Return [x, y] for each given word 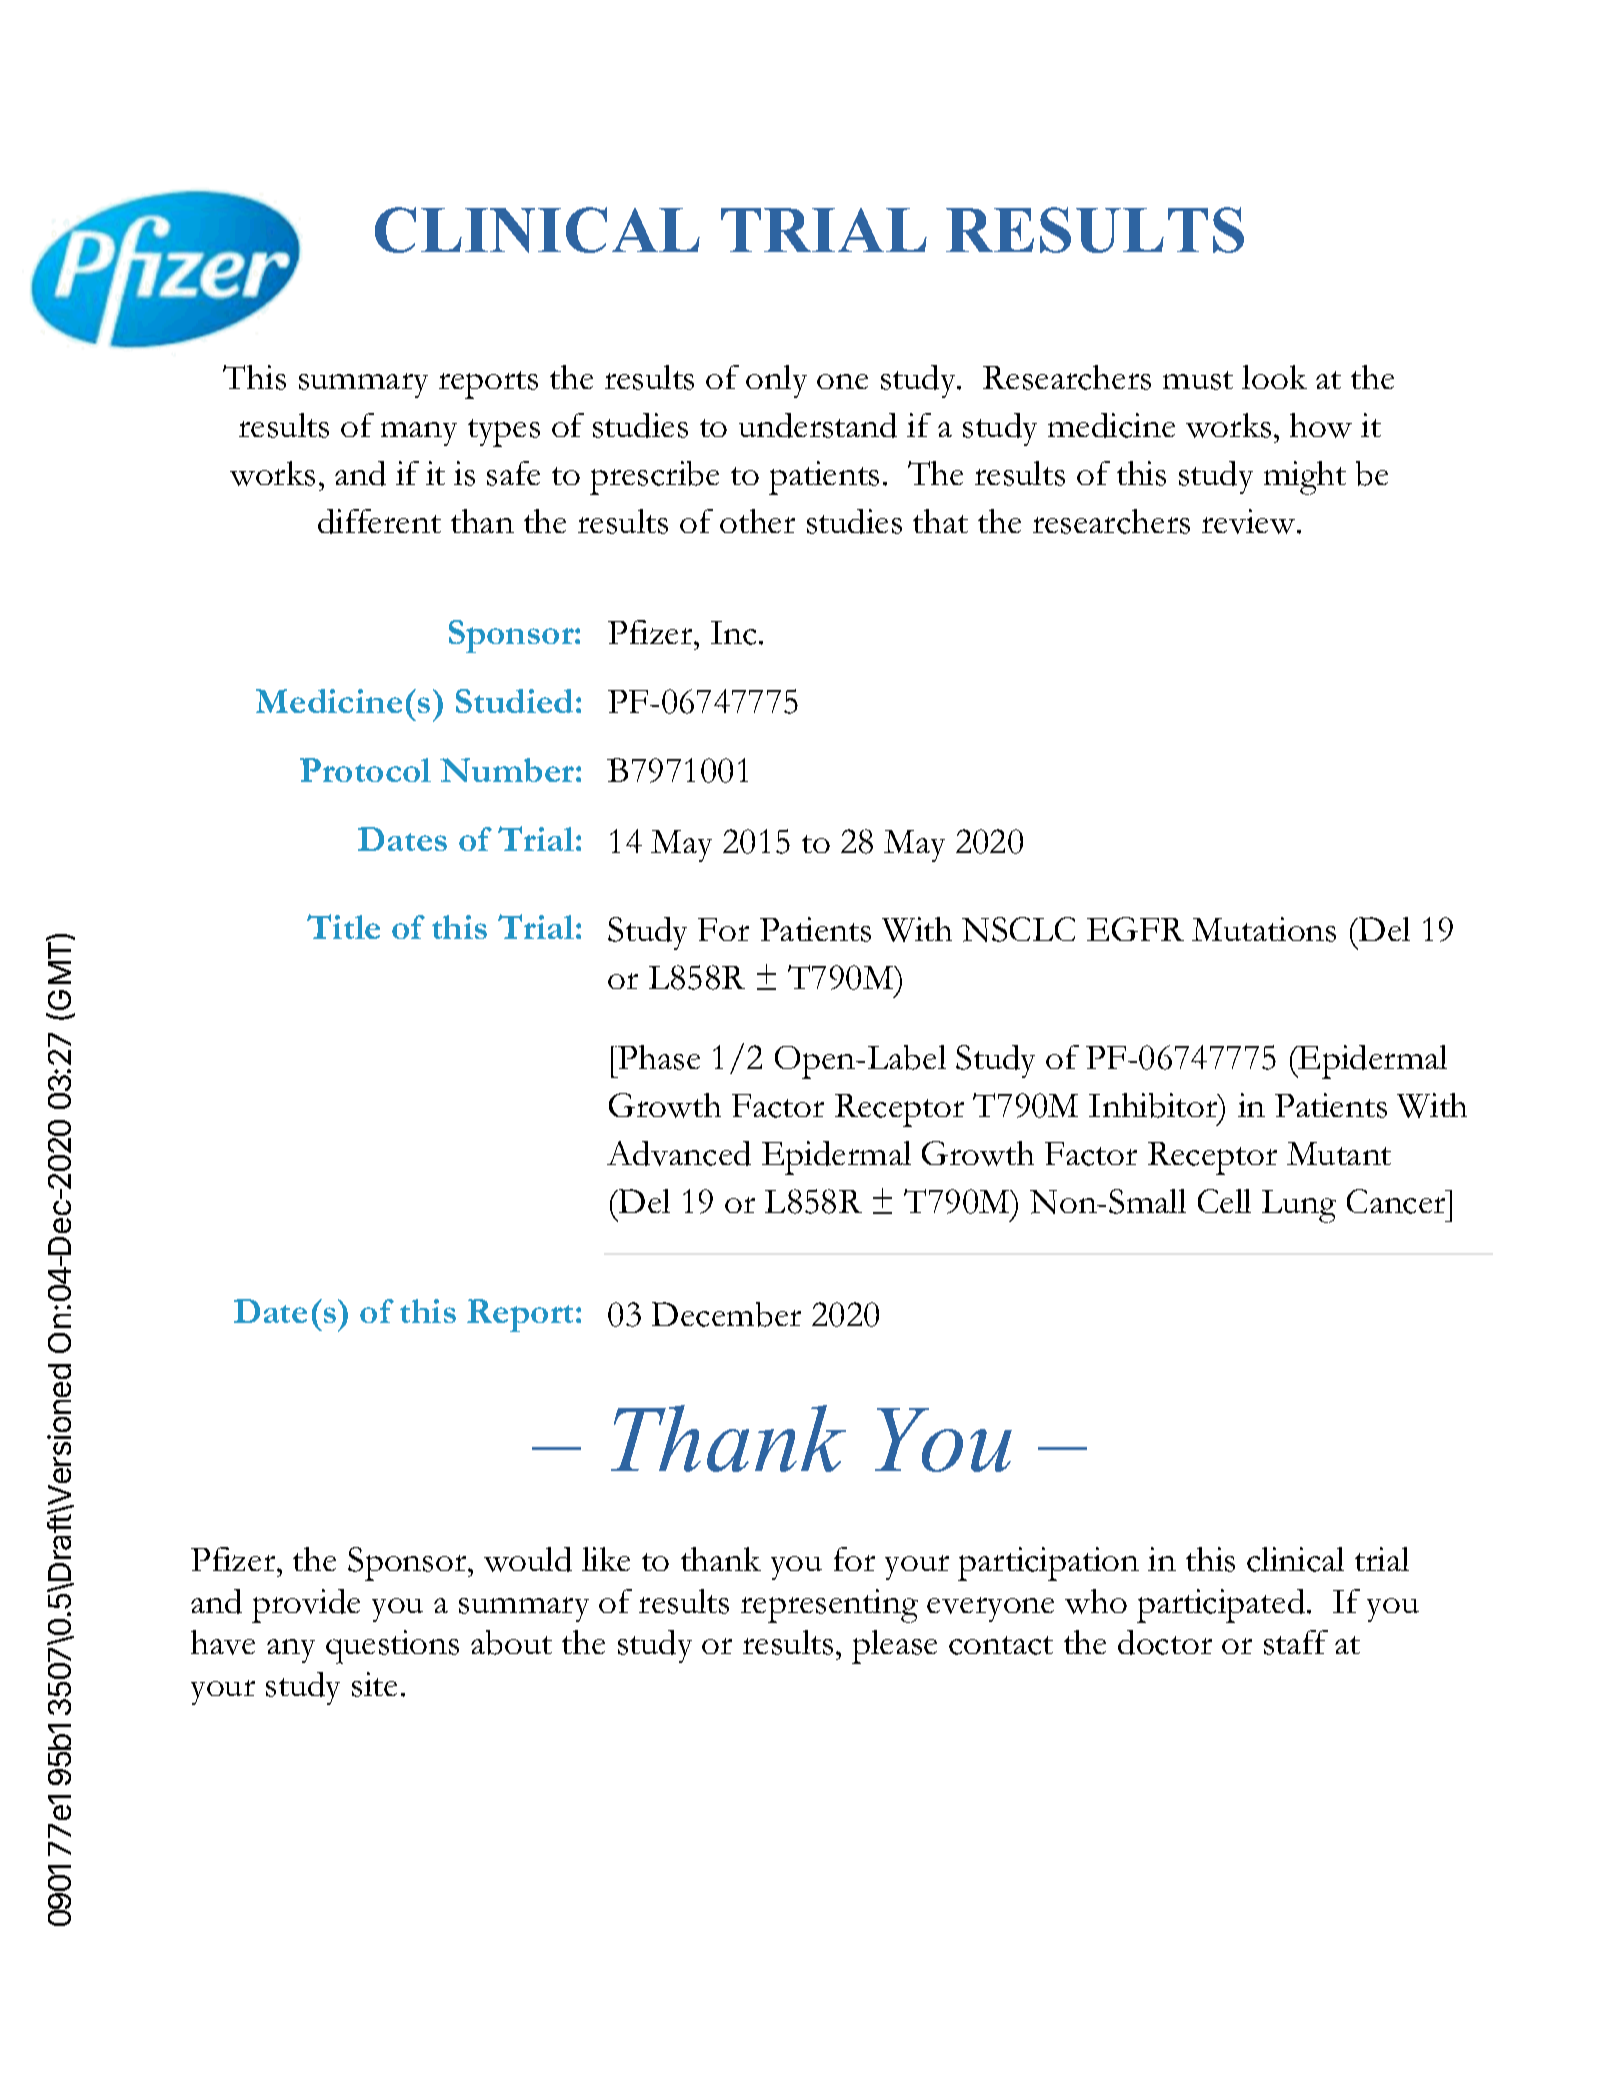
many [419, 434]
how [1321, 425]
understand [818, 425]
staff [1296, 1642]
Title [343, 926]
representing [829, 1606]
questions [392, 1647]
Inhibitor [1154, 1105]
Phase [658, 1057]
